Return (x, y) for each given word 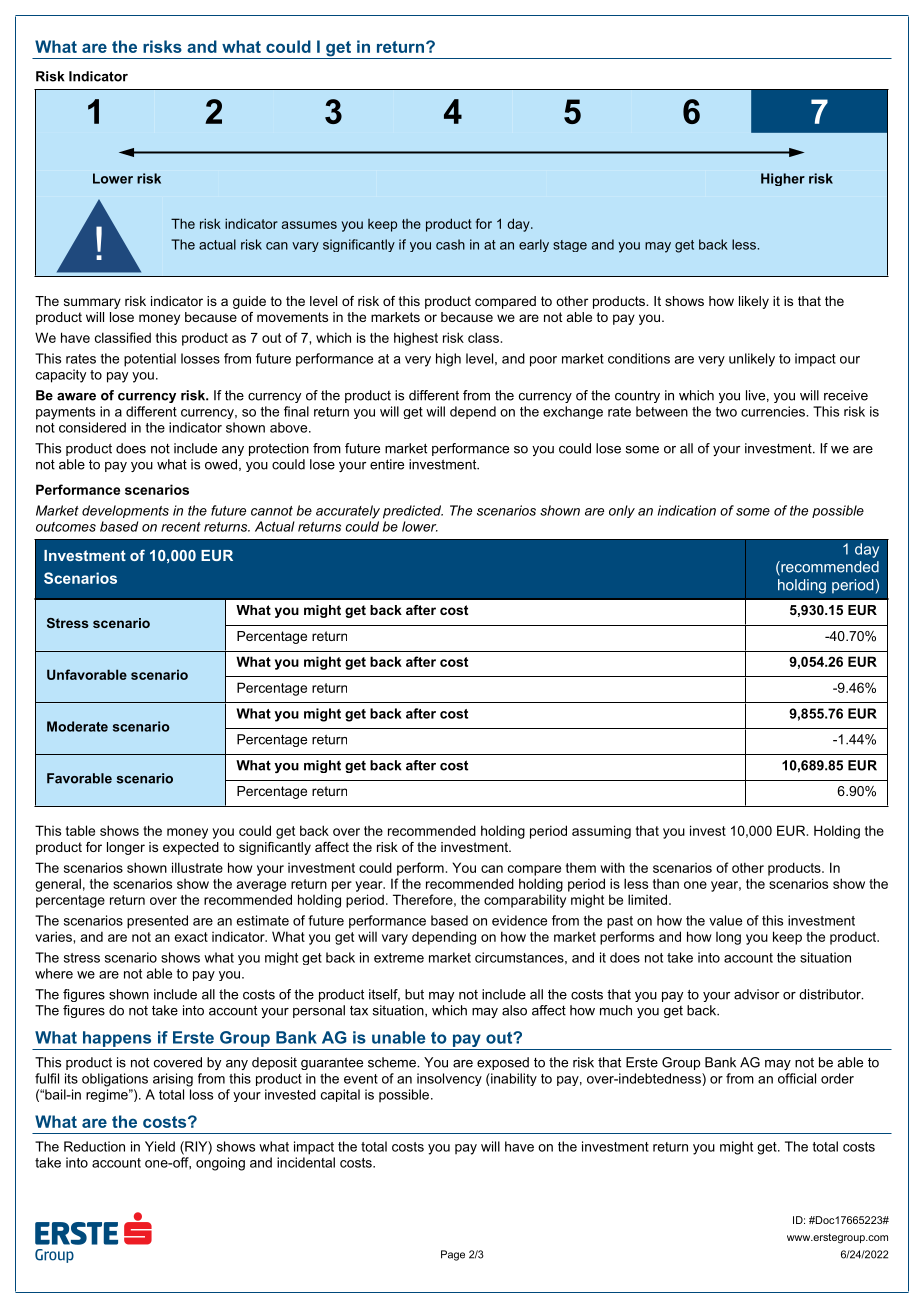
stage (570, 246)
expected (191, 848)
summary (92, 303)
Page (453, 1255)
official (797, 1078)
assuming (601, 832)
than (666, 884)
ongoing (220, 1164)
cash (450, 244)
